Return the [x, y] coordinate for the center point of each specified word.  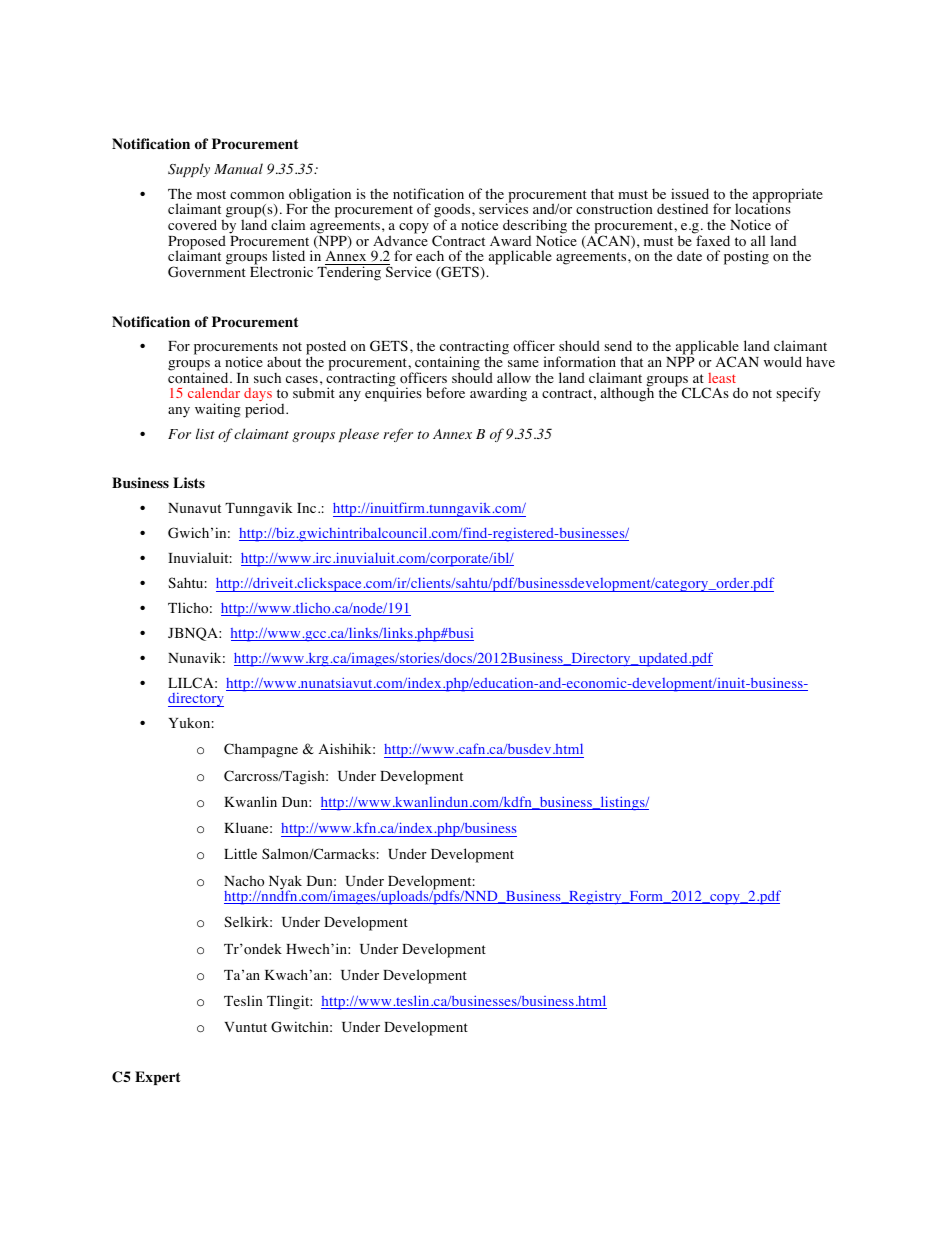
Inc [308, 508]
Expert [158, 1078]
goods [453, 212]
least [722, 378]
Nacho [244, 881]
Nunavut [194, 508]
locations [763, 208]
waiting [218, 410]
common [257, 195]
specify [798, 394]
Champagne [261, 750]
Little [240, 853]
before [445, 393]
